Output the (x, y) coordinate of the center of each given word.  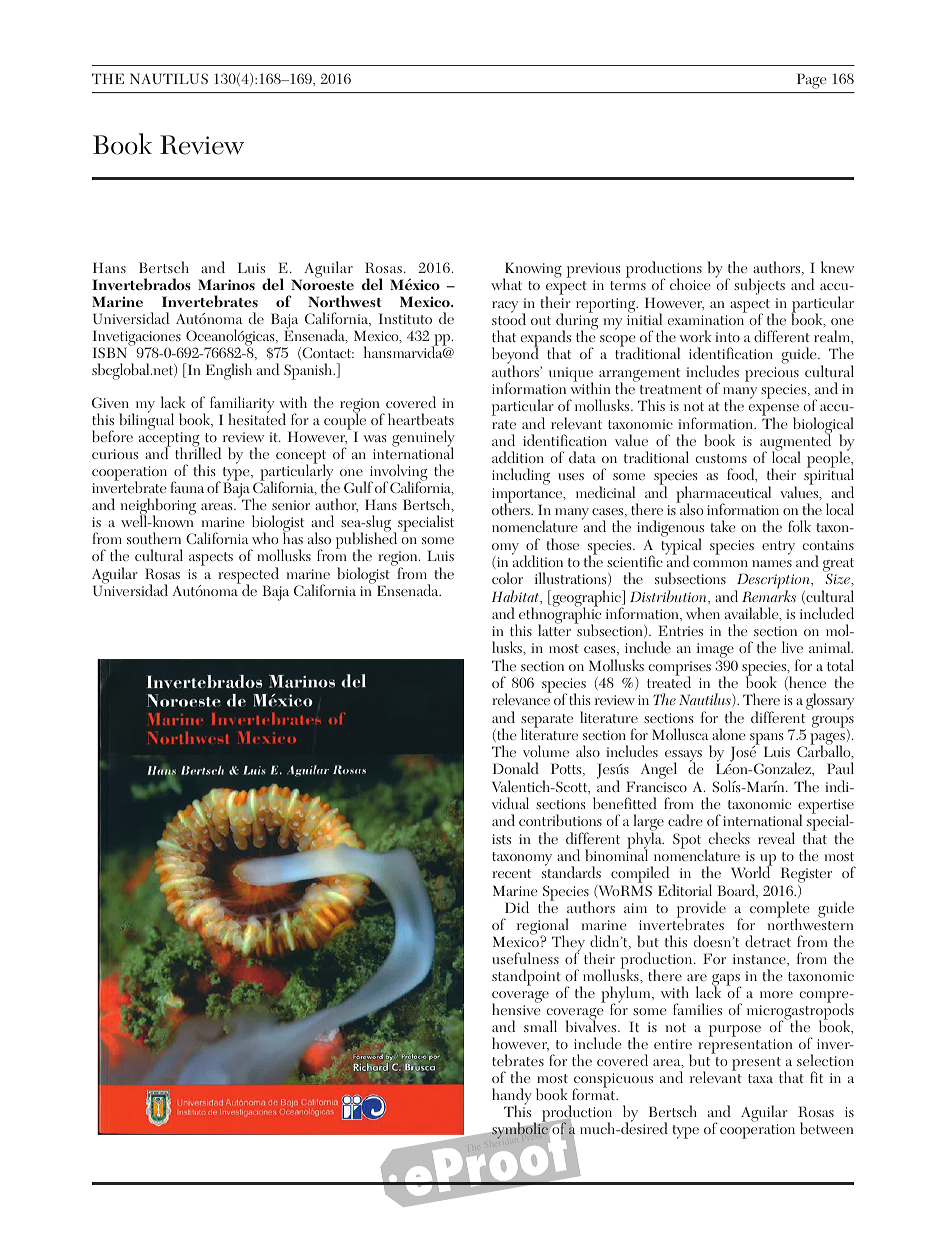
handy (512, 1098)
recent (511, 873)
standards (571, 871)
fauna (187, 487)
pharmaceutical (723, 495)
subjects (759, 286)
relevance (522, 698)
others (512, 508)
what (506, 284)
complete (780, 910)
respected (248, 576)
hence (806, 683)
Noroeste (322, 284)
